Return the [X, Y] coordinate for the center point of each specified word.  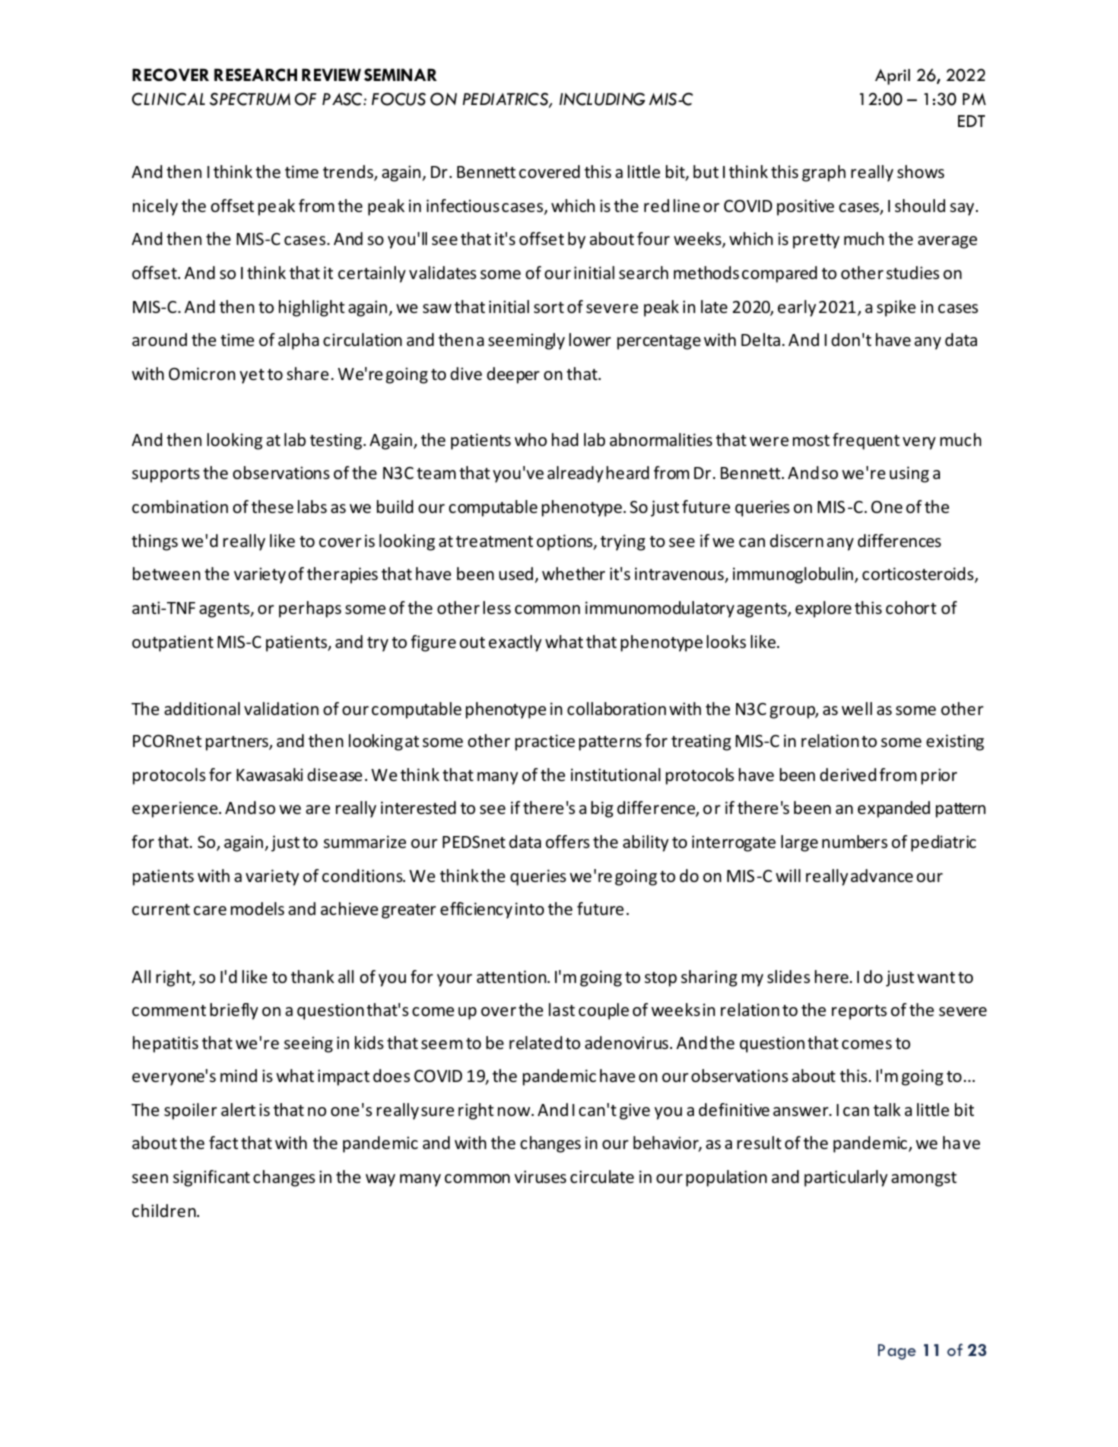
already [575, 474]
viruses [540, 1176]
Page [897, 1352]
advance [882, 875]
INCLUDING [602, 99]
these [272, 506]
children [165, 1210]
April [892, 77]
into [529, 908]
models [257, 908]
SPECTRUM [250, 99]
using [909, 474]
